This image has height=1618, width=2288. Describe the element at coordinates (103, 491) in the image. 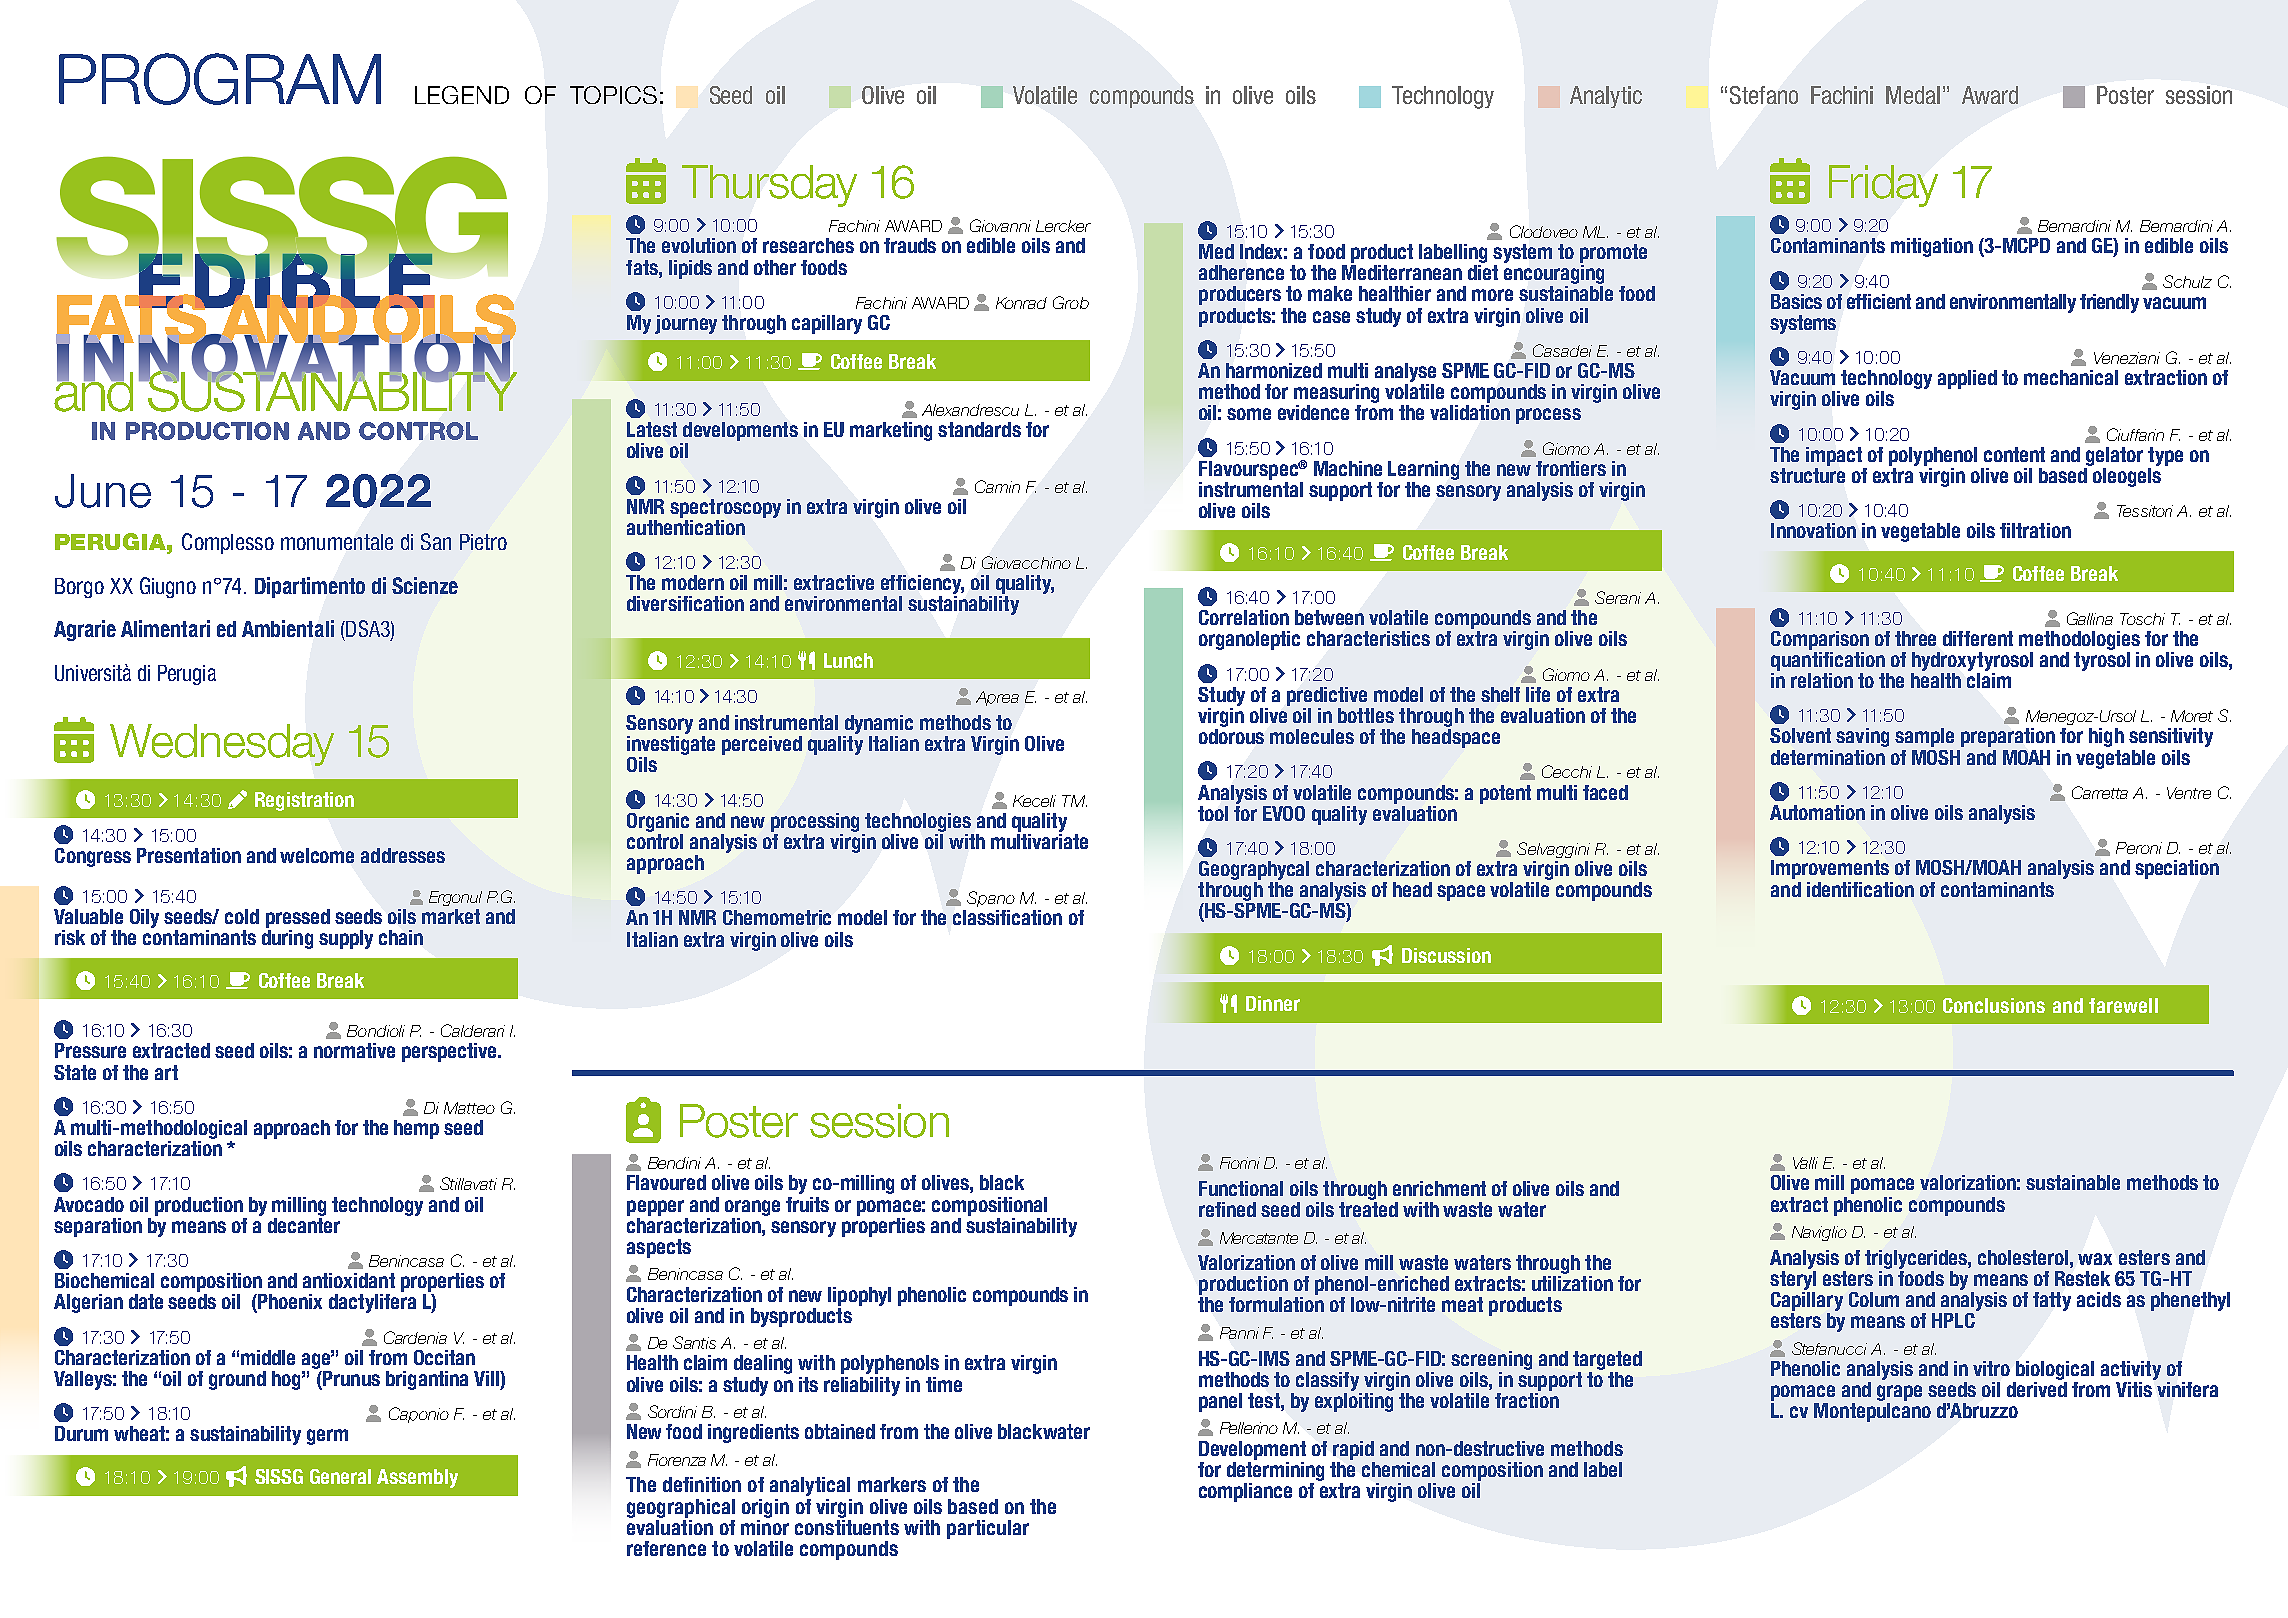

I see `June` at that location.
